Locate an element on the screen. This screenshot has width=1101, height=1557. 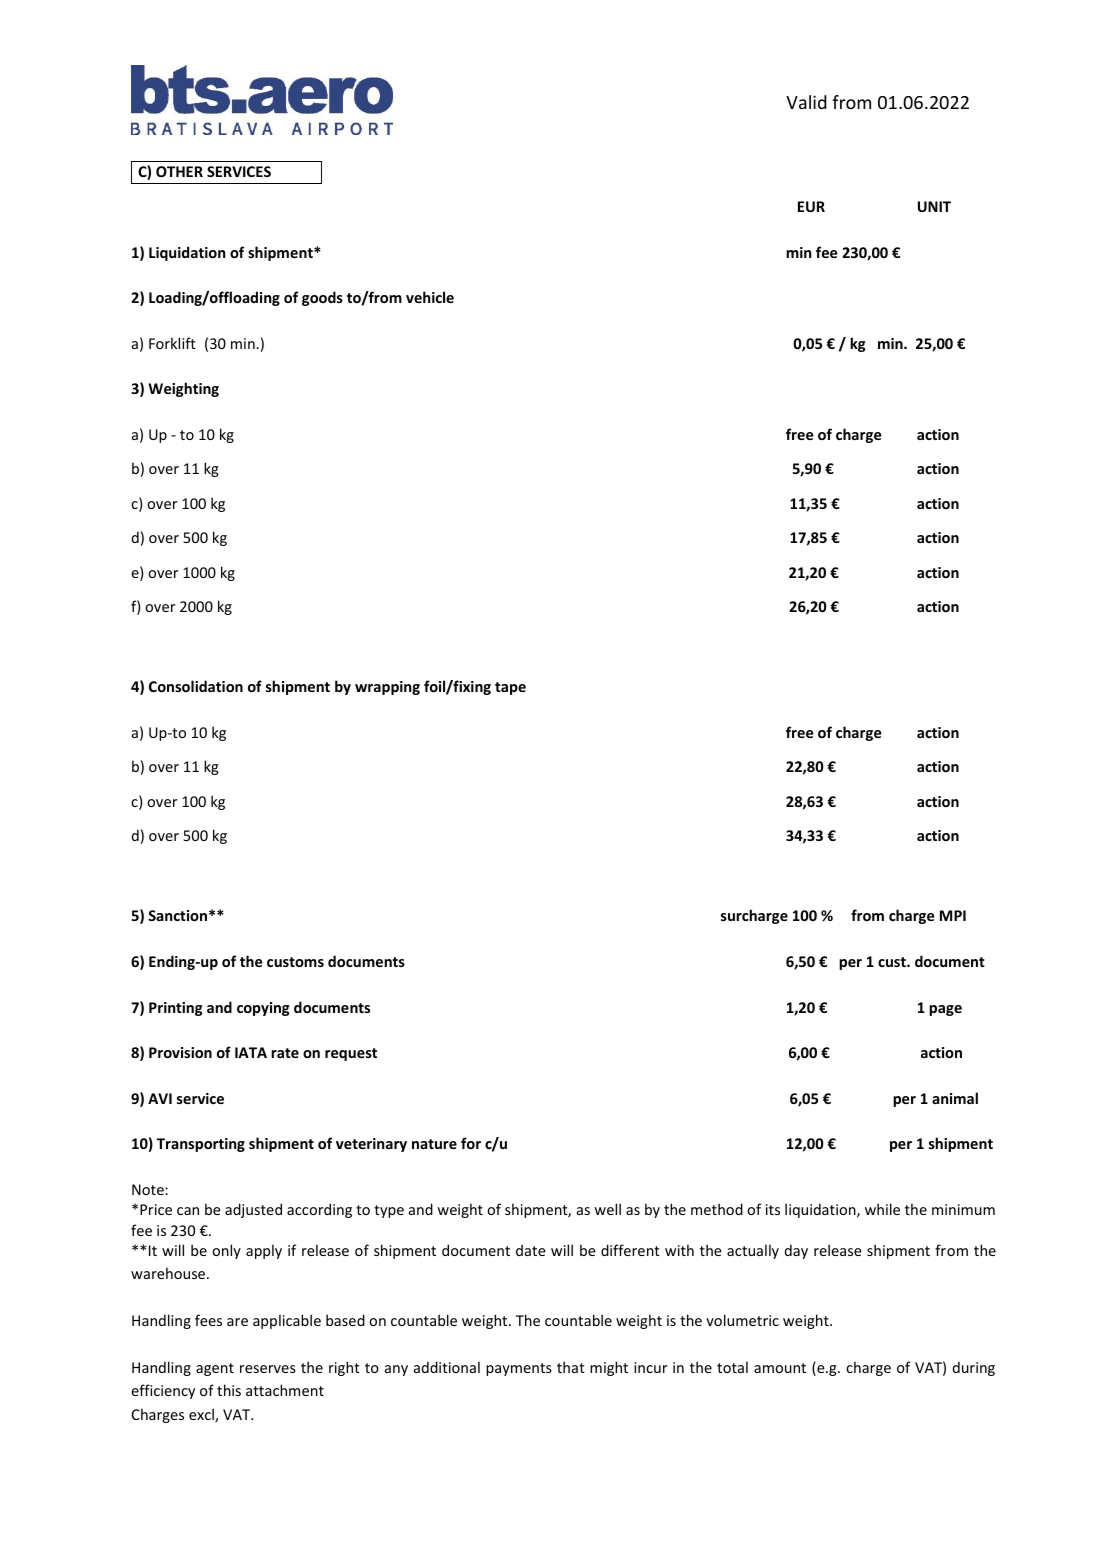
animal is located at coordinates (955, 1098).
